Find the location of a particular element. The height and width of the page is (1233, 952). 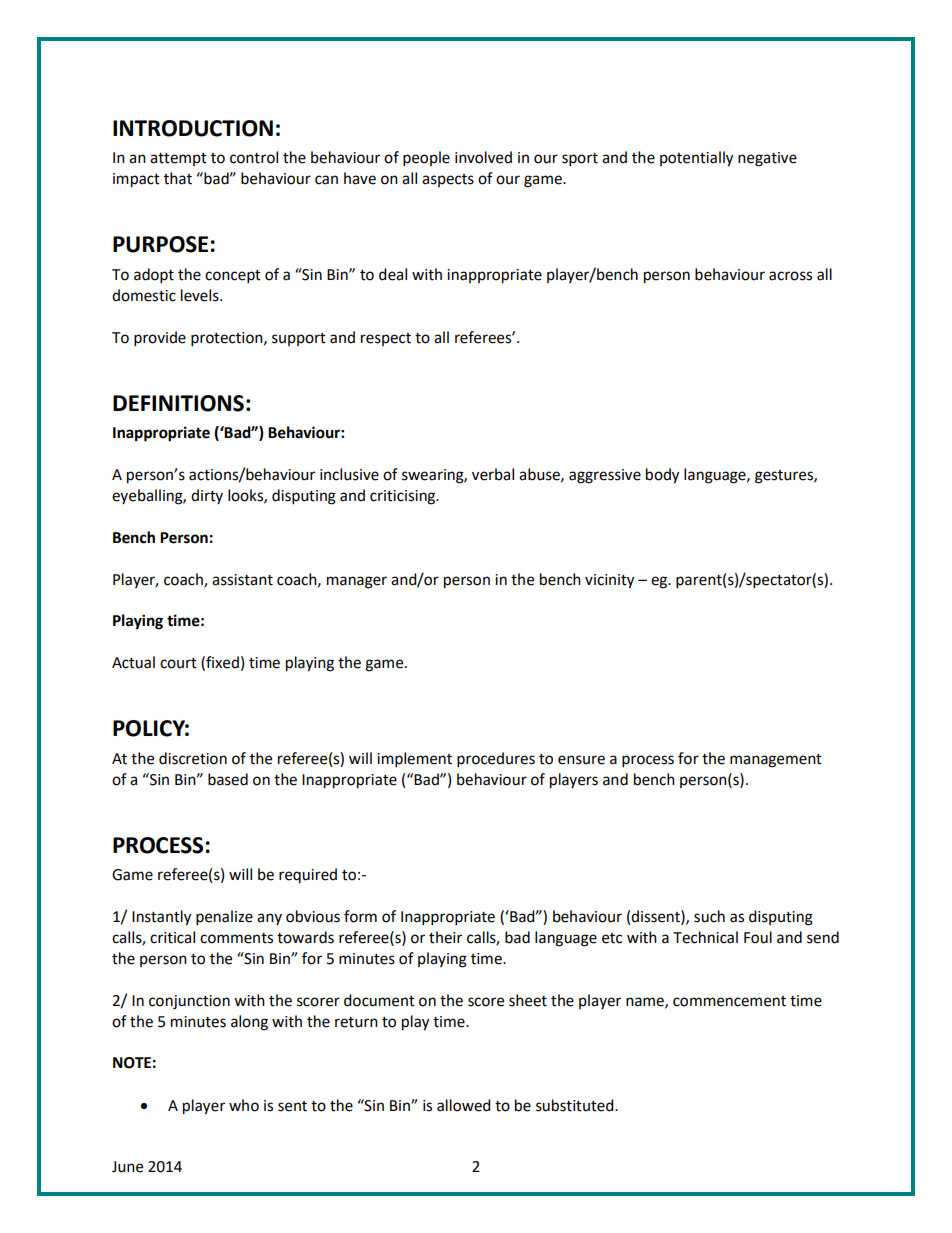

negative is located at coordinates (767, 159).
